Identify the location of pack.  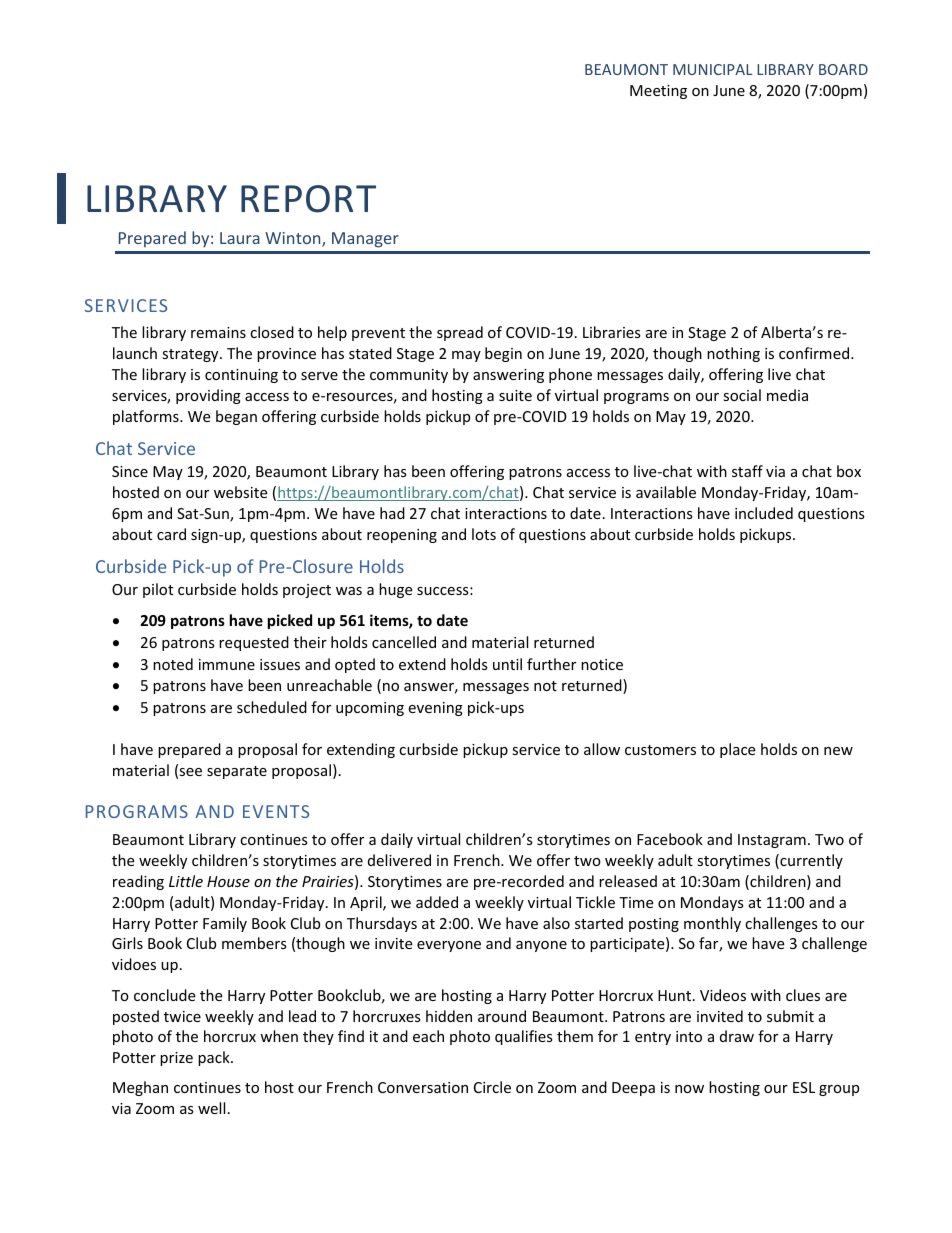
(215, 1058).
